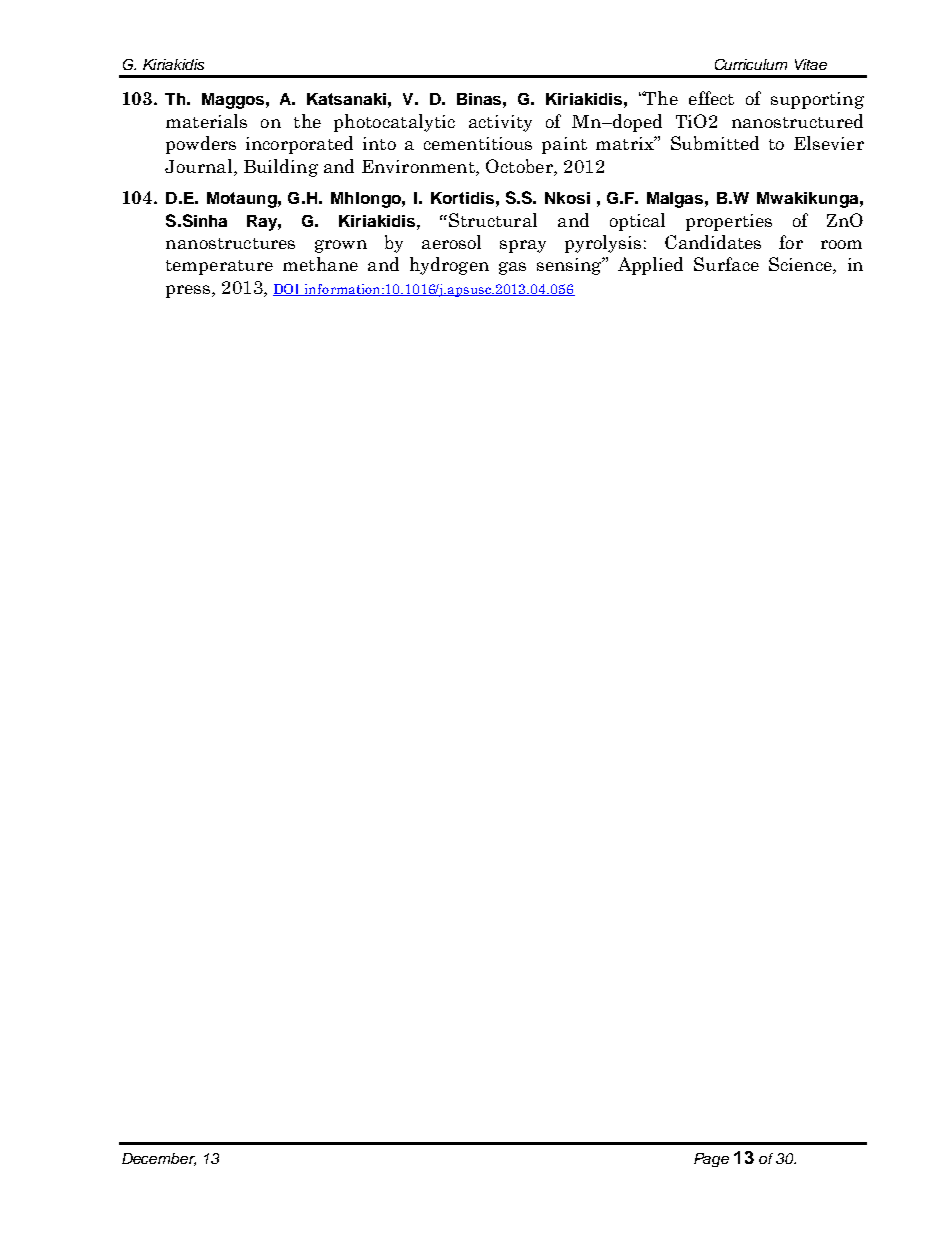 The height and width of the page is (1233, 952). Describe the element at coordinates (650, 266) in the page. I see `Applied` at that location.
